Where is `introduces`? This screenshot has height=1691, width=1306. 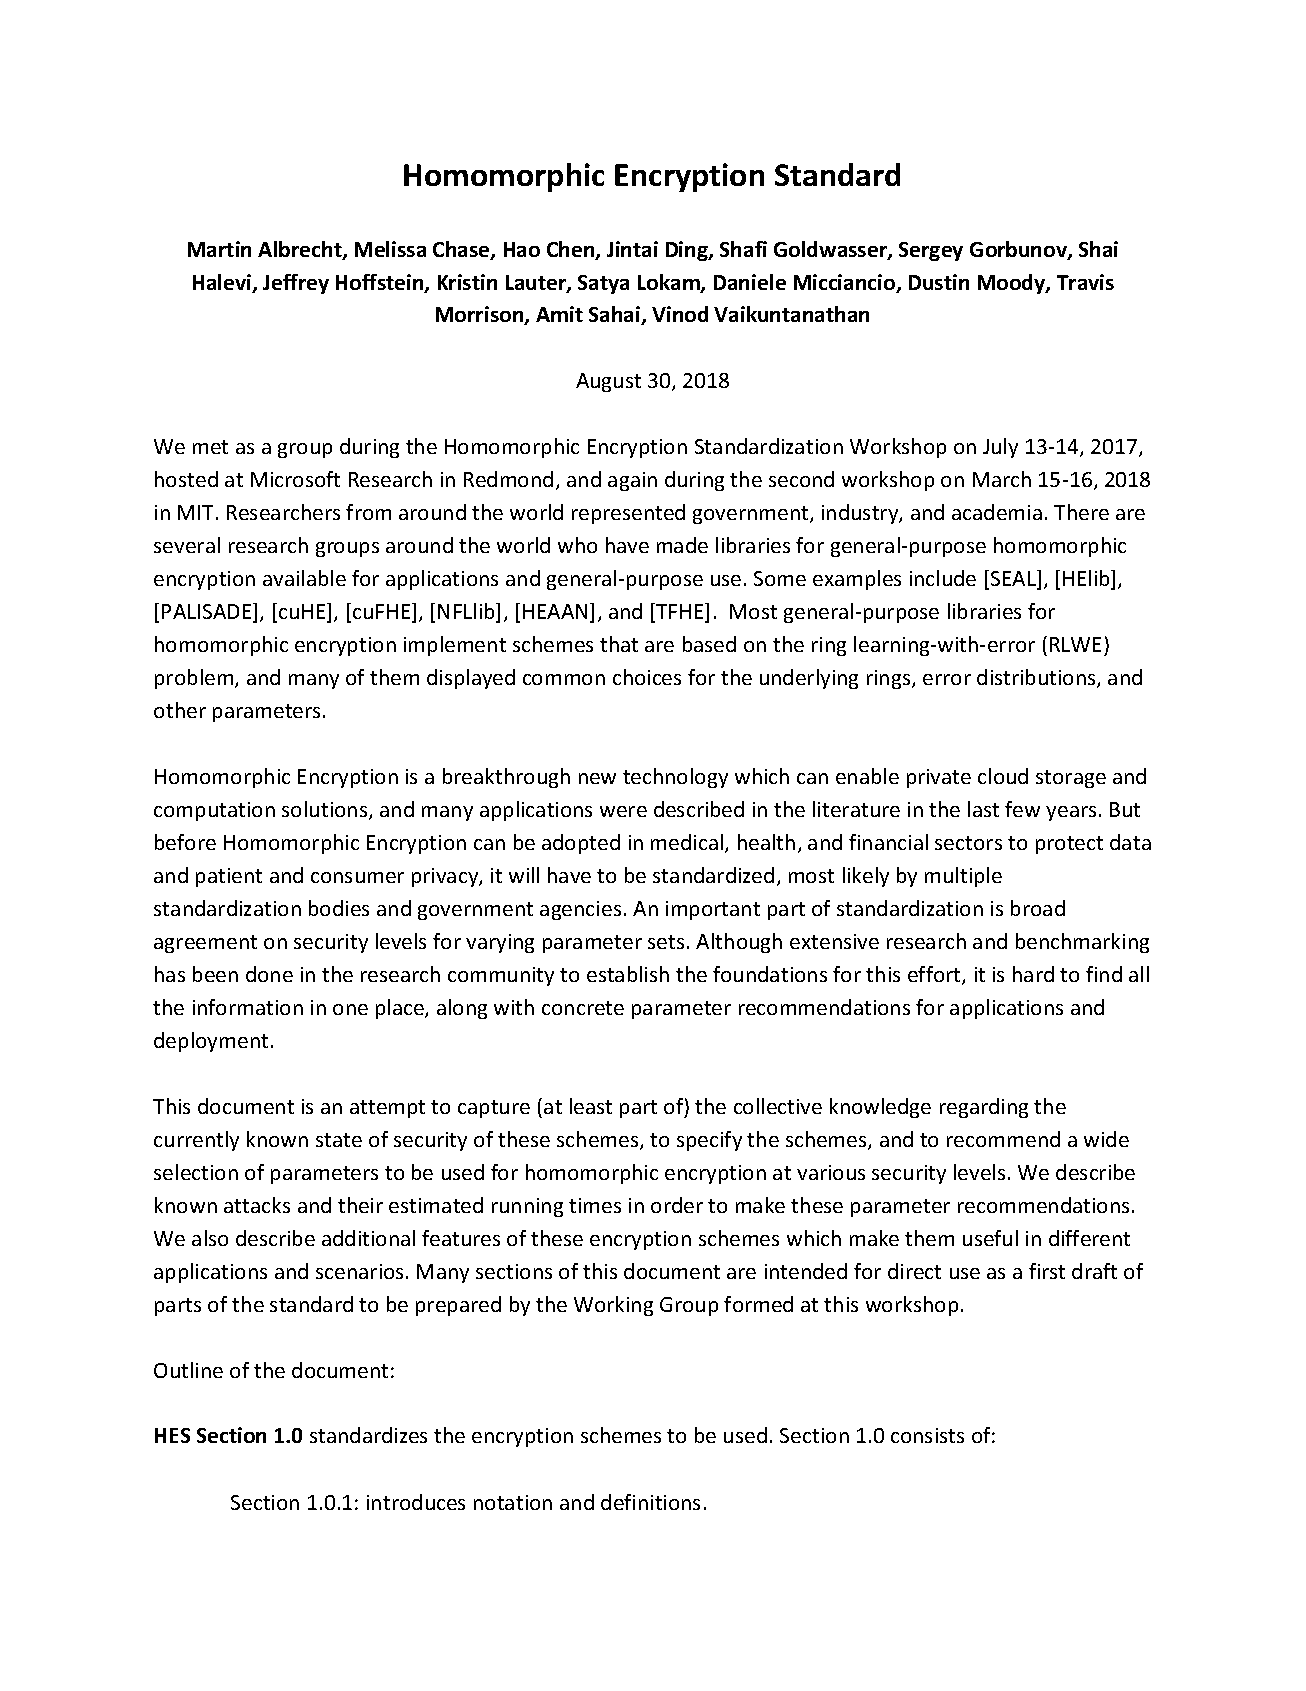
introduces is located at coordinates (416, 1502).
